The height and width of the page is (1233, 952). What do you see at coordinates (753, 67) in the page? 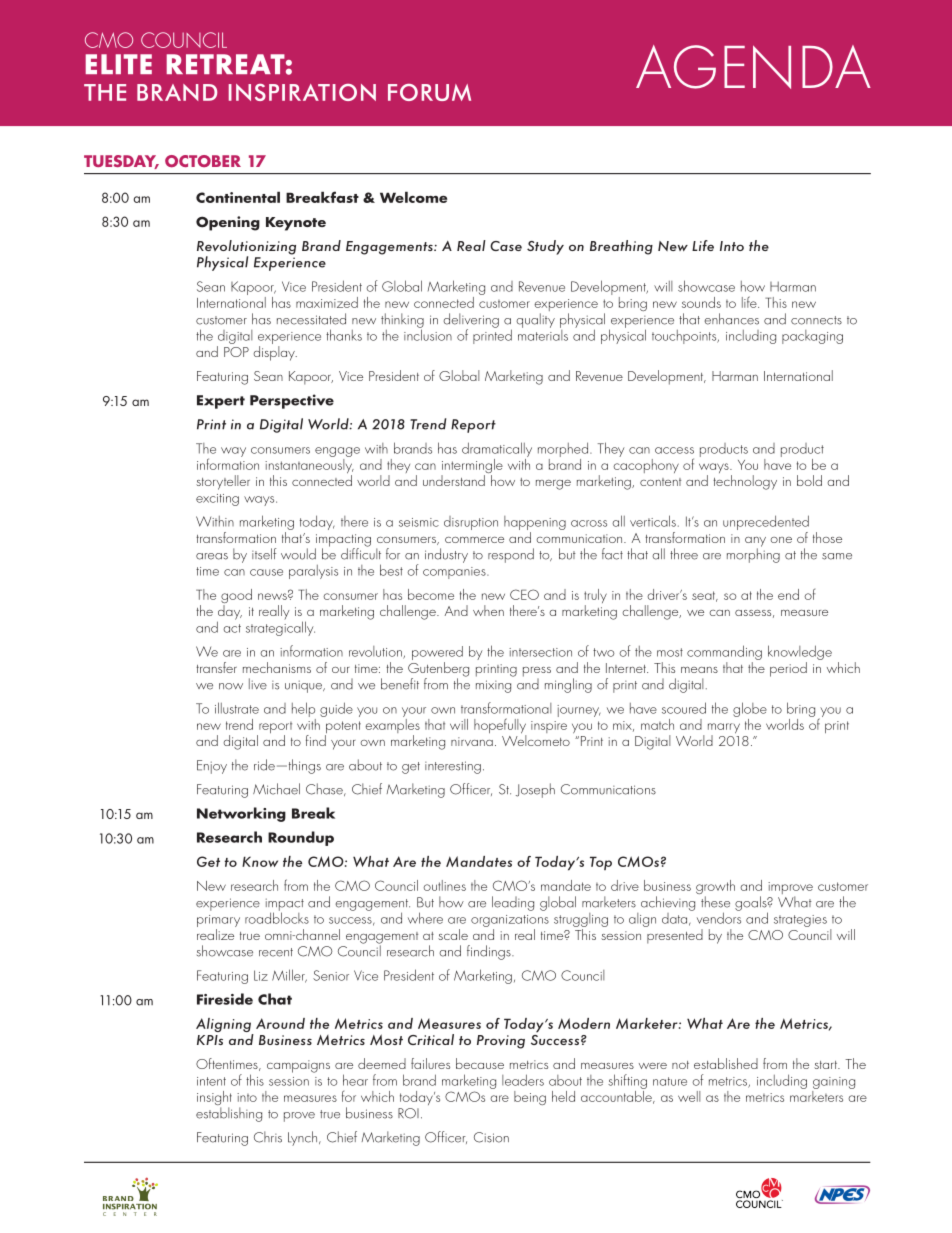
I see `AGENDA` at bounding box center [753, 67].
